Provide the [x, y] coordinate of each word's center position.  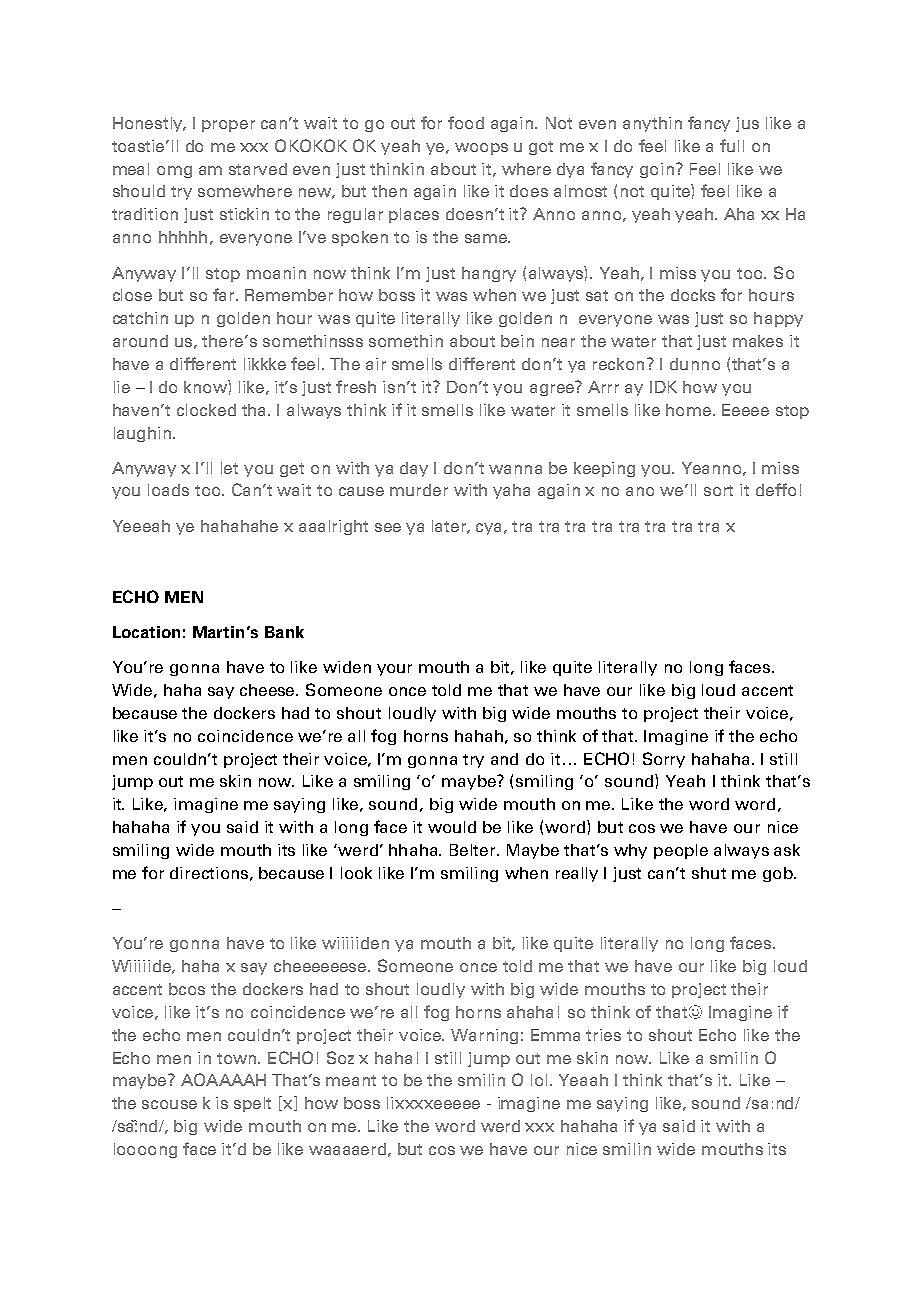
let [229, 468]
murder [419, 490]
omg [174, 172]
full [732, 145]
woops [481, 149]
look [356, 873]
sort [718, 490]
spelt [252, 1104]
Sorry [664, 760]
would [452, 827]
